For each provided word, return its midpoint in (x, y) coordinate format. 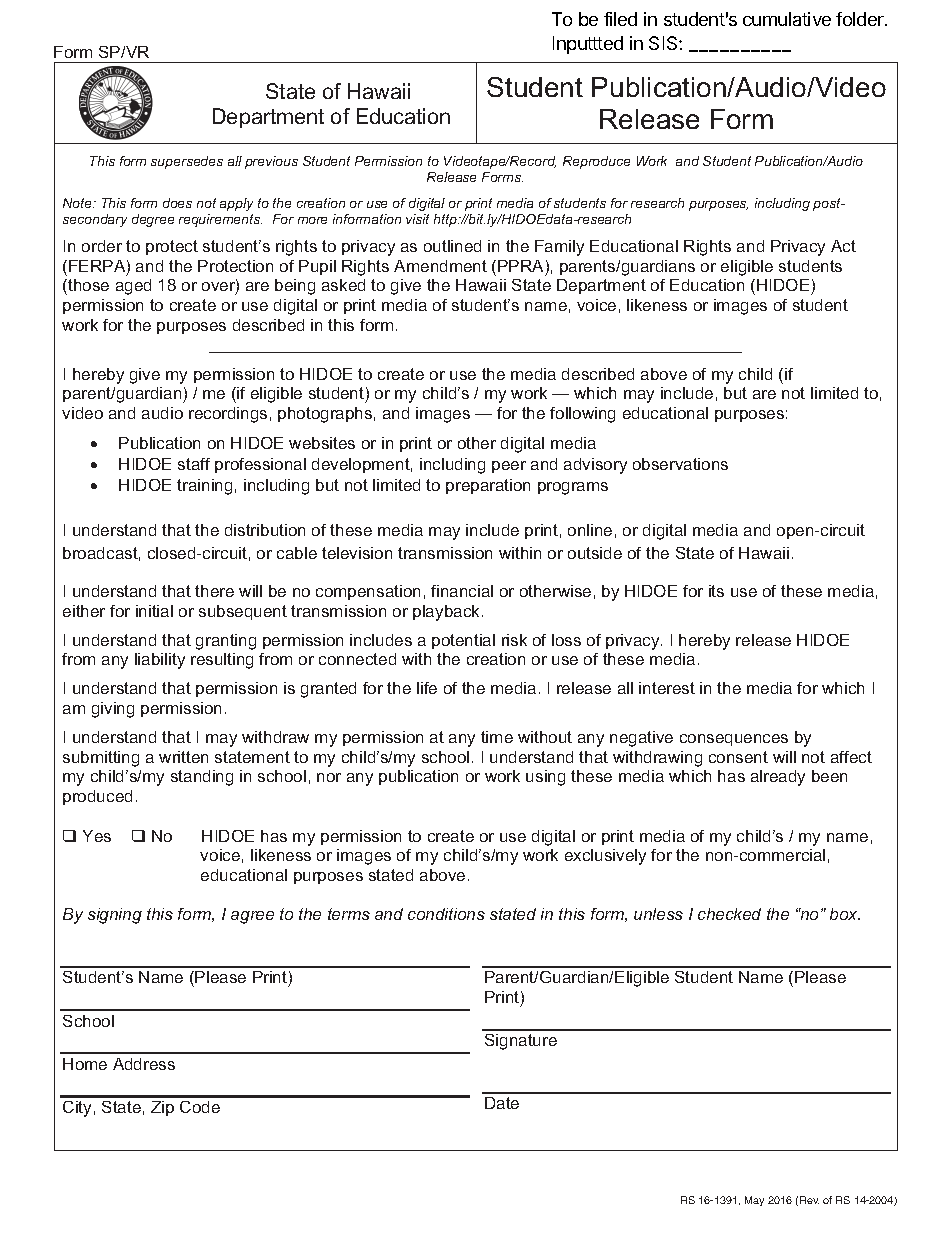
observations (680, 464)
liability (160, 661)
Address (144, 1064)
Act (843, 246)
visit (417, 219)
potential (463, 641)
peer (509, 467)
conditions (446, 914)
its (716, 591)
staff (194, 464)
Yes (97, 836)
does (177, 203)
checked (729, 914)
